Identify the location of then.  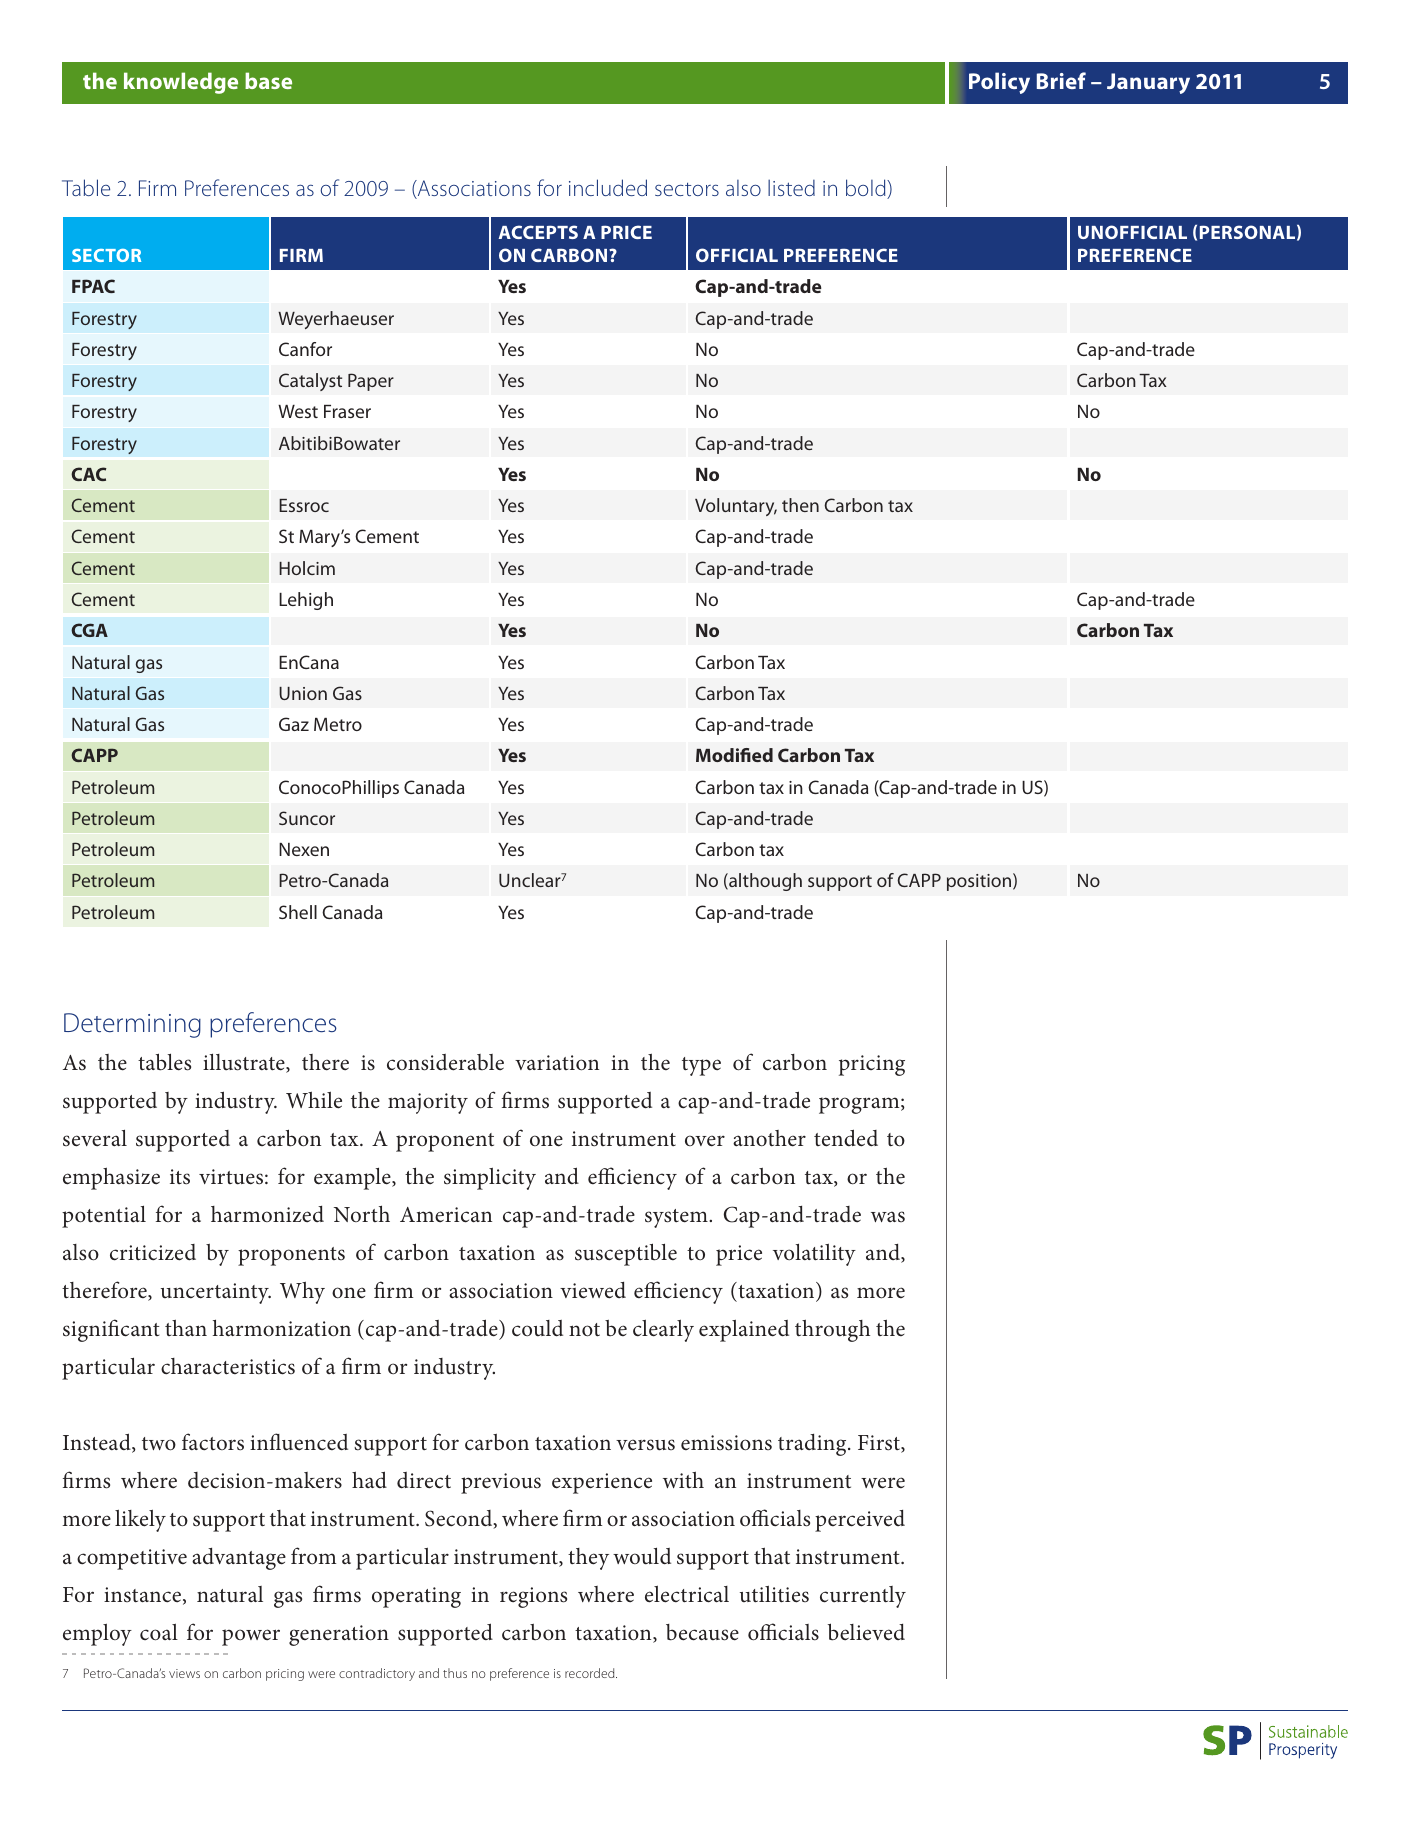
(800, 505).
